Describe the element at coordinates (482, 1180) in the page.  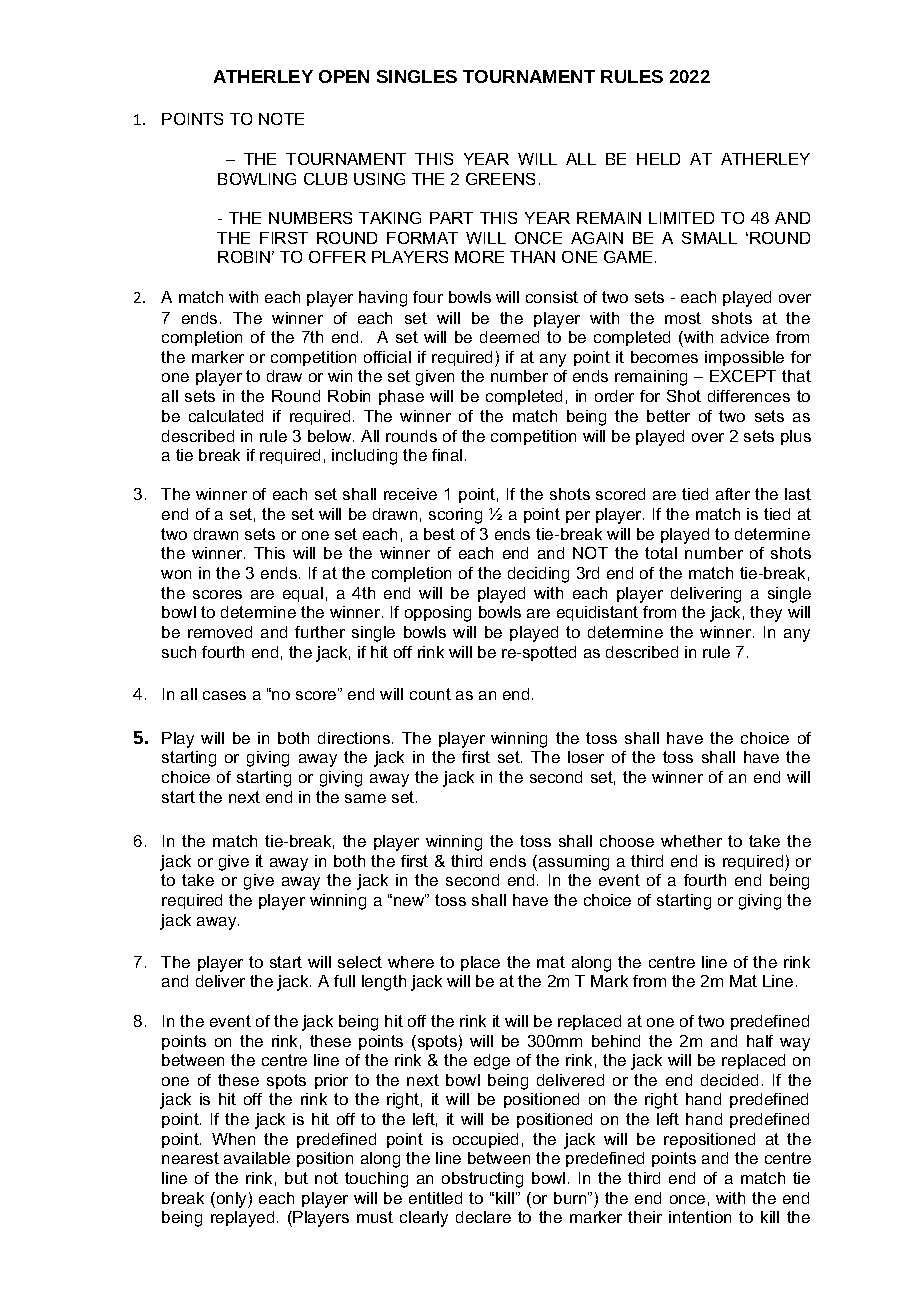
I see `obstructing` at that location.
